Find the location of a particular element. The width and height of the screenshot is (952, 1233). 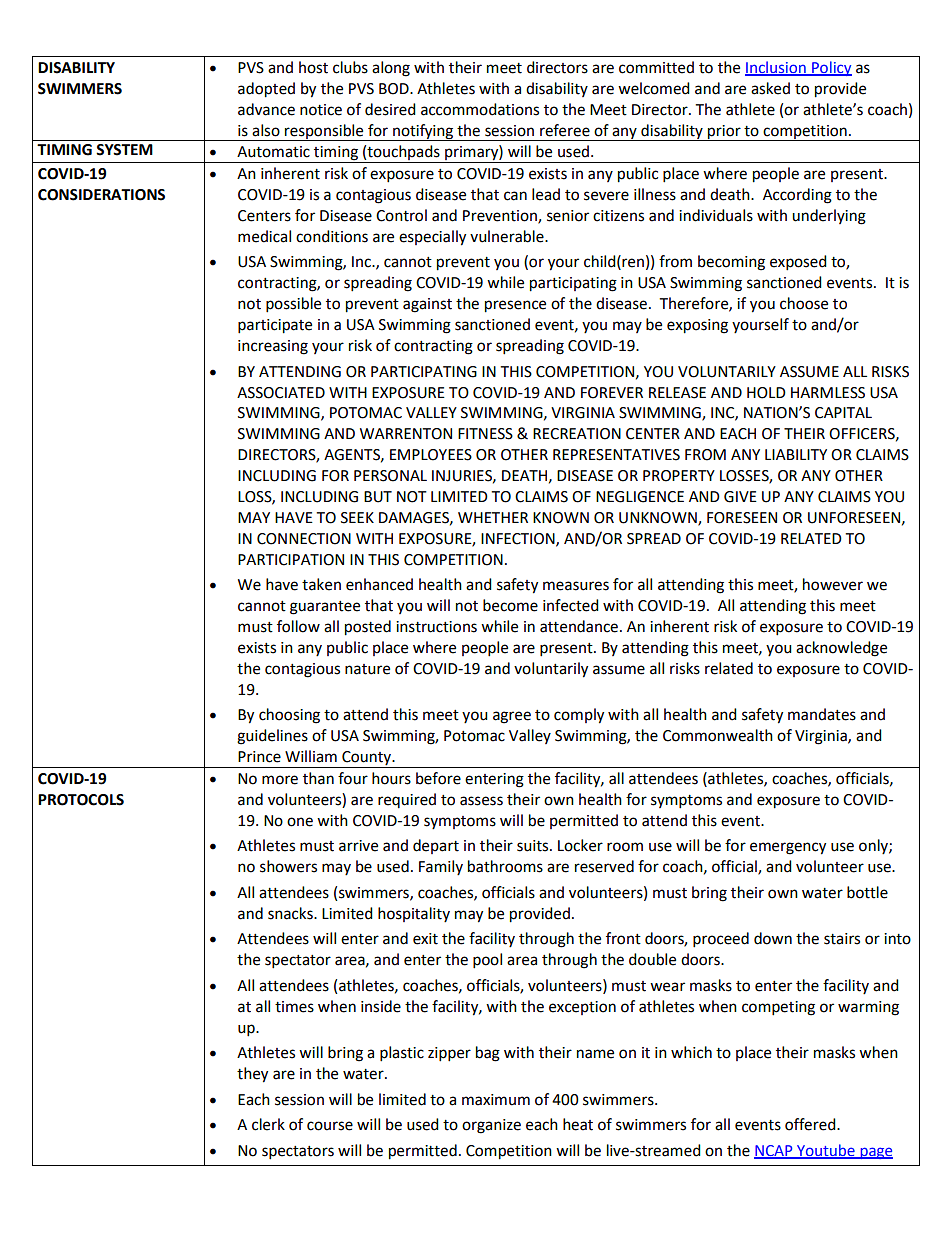

become is located at coordinates (510, 605).
